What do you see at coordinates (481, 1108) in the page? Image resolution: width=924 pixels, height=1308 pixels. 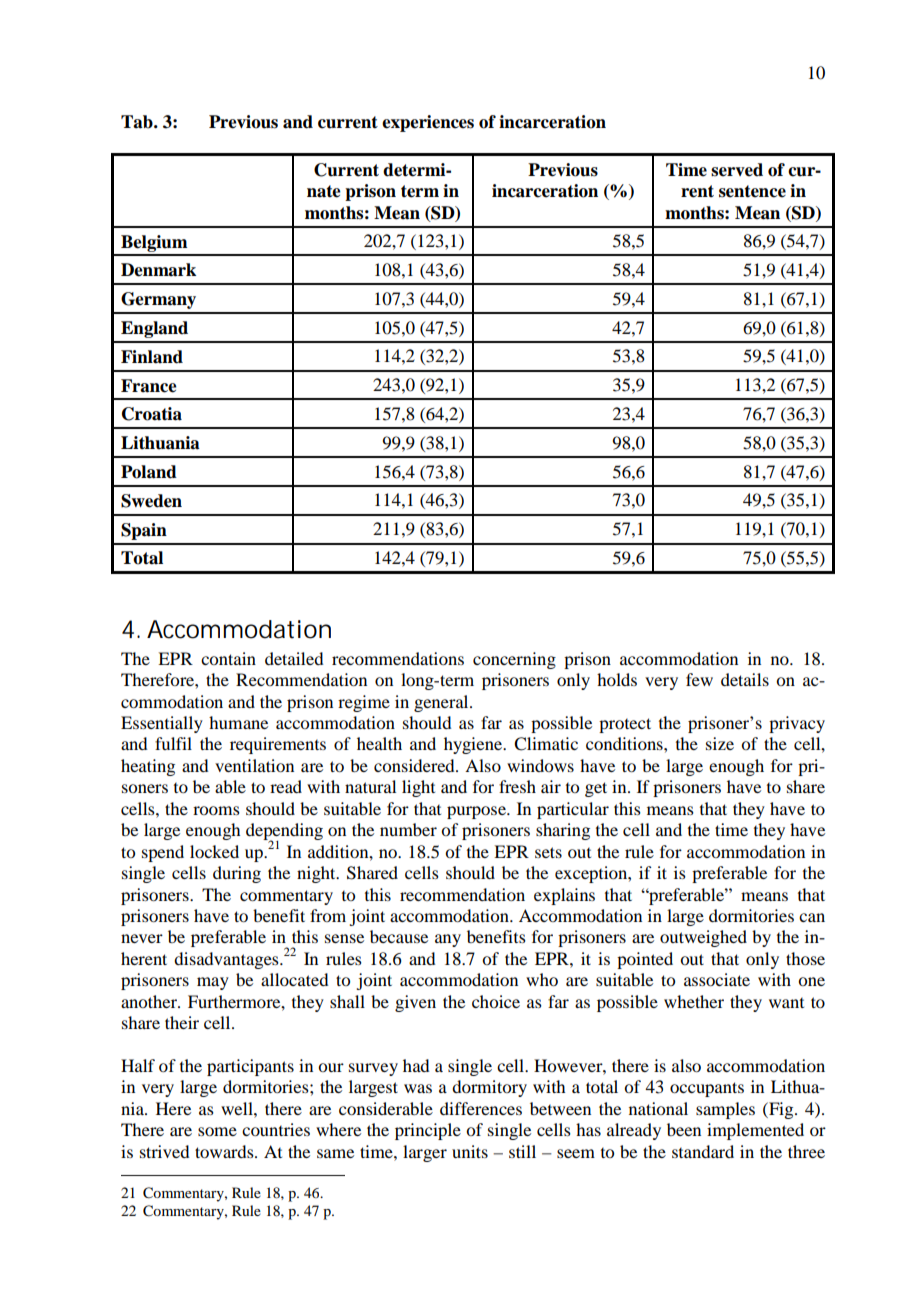 I see `differences` at bounding box center [481, 1108].
